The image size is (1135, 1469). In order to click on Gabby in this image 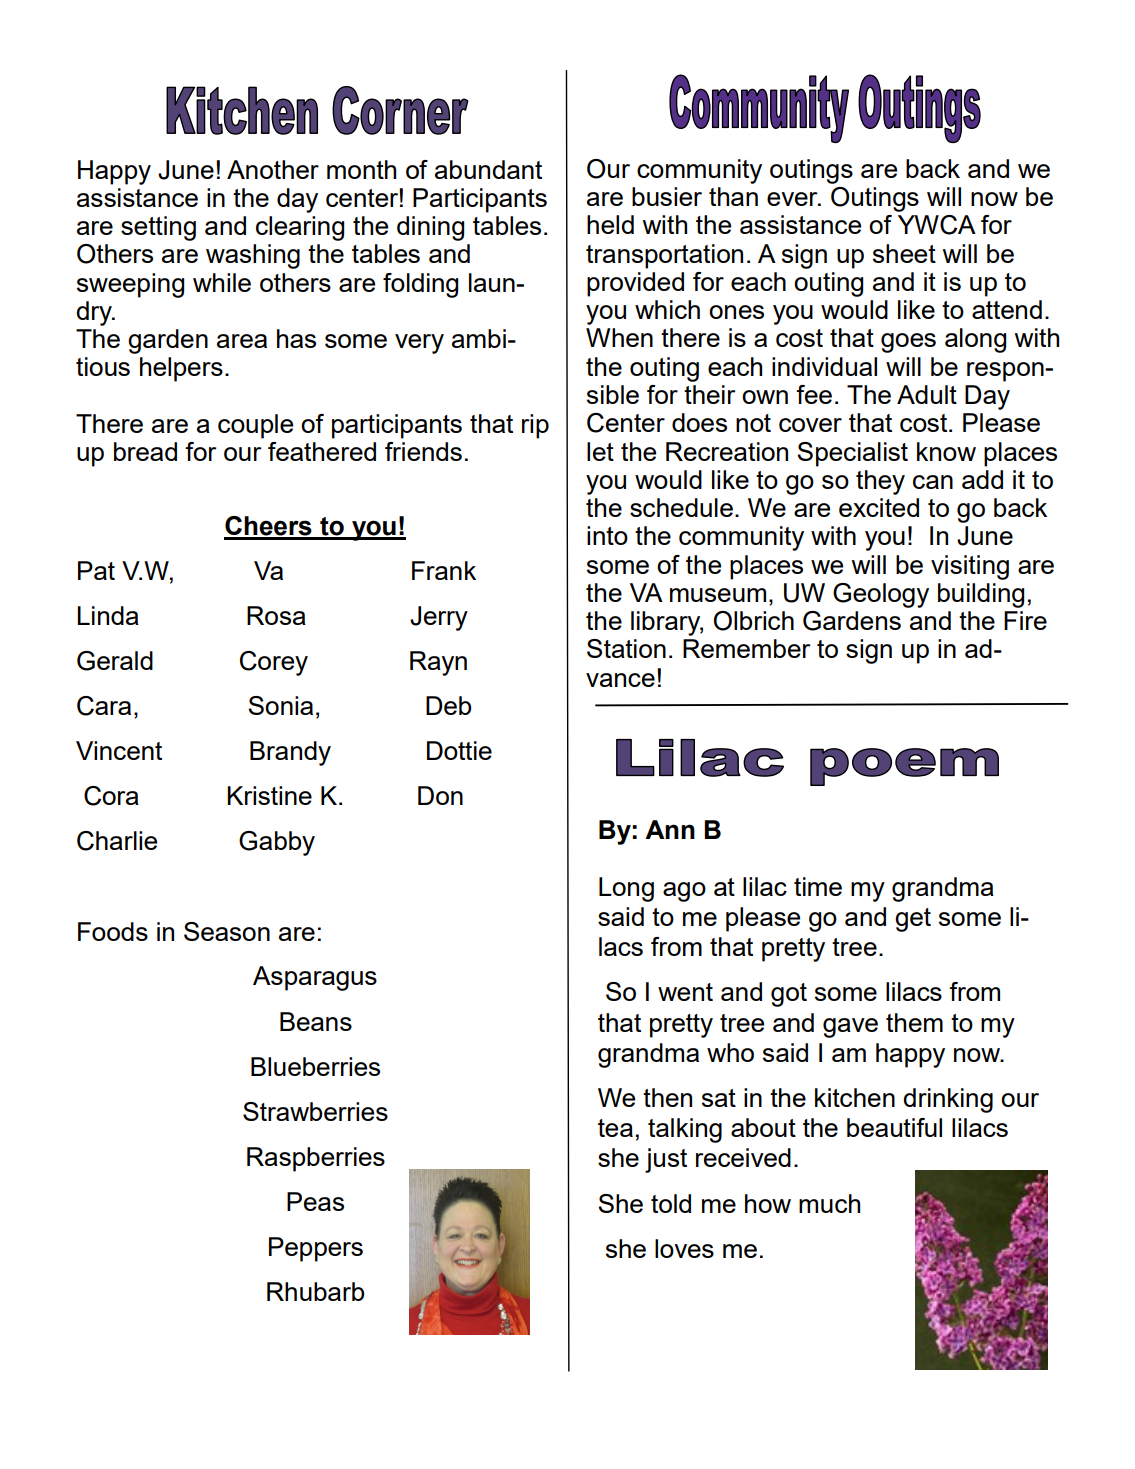, I will do `click(277, 843)`.
